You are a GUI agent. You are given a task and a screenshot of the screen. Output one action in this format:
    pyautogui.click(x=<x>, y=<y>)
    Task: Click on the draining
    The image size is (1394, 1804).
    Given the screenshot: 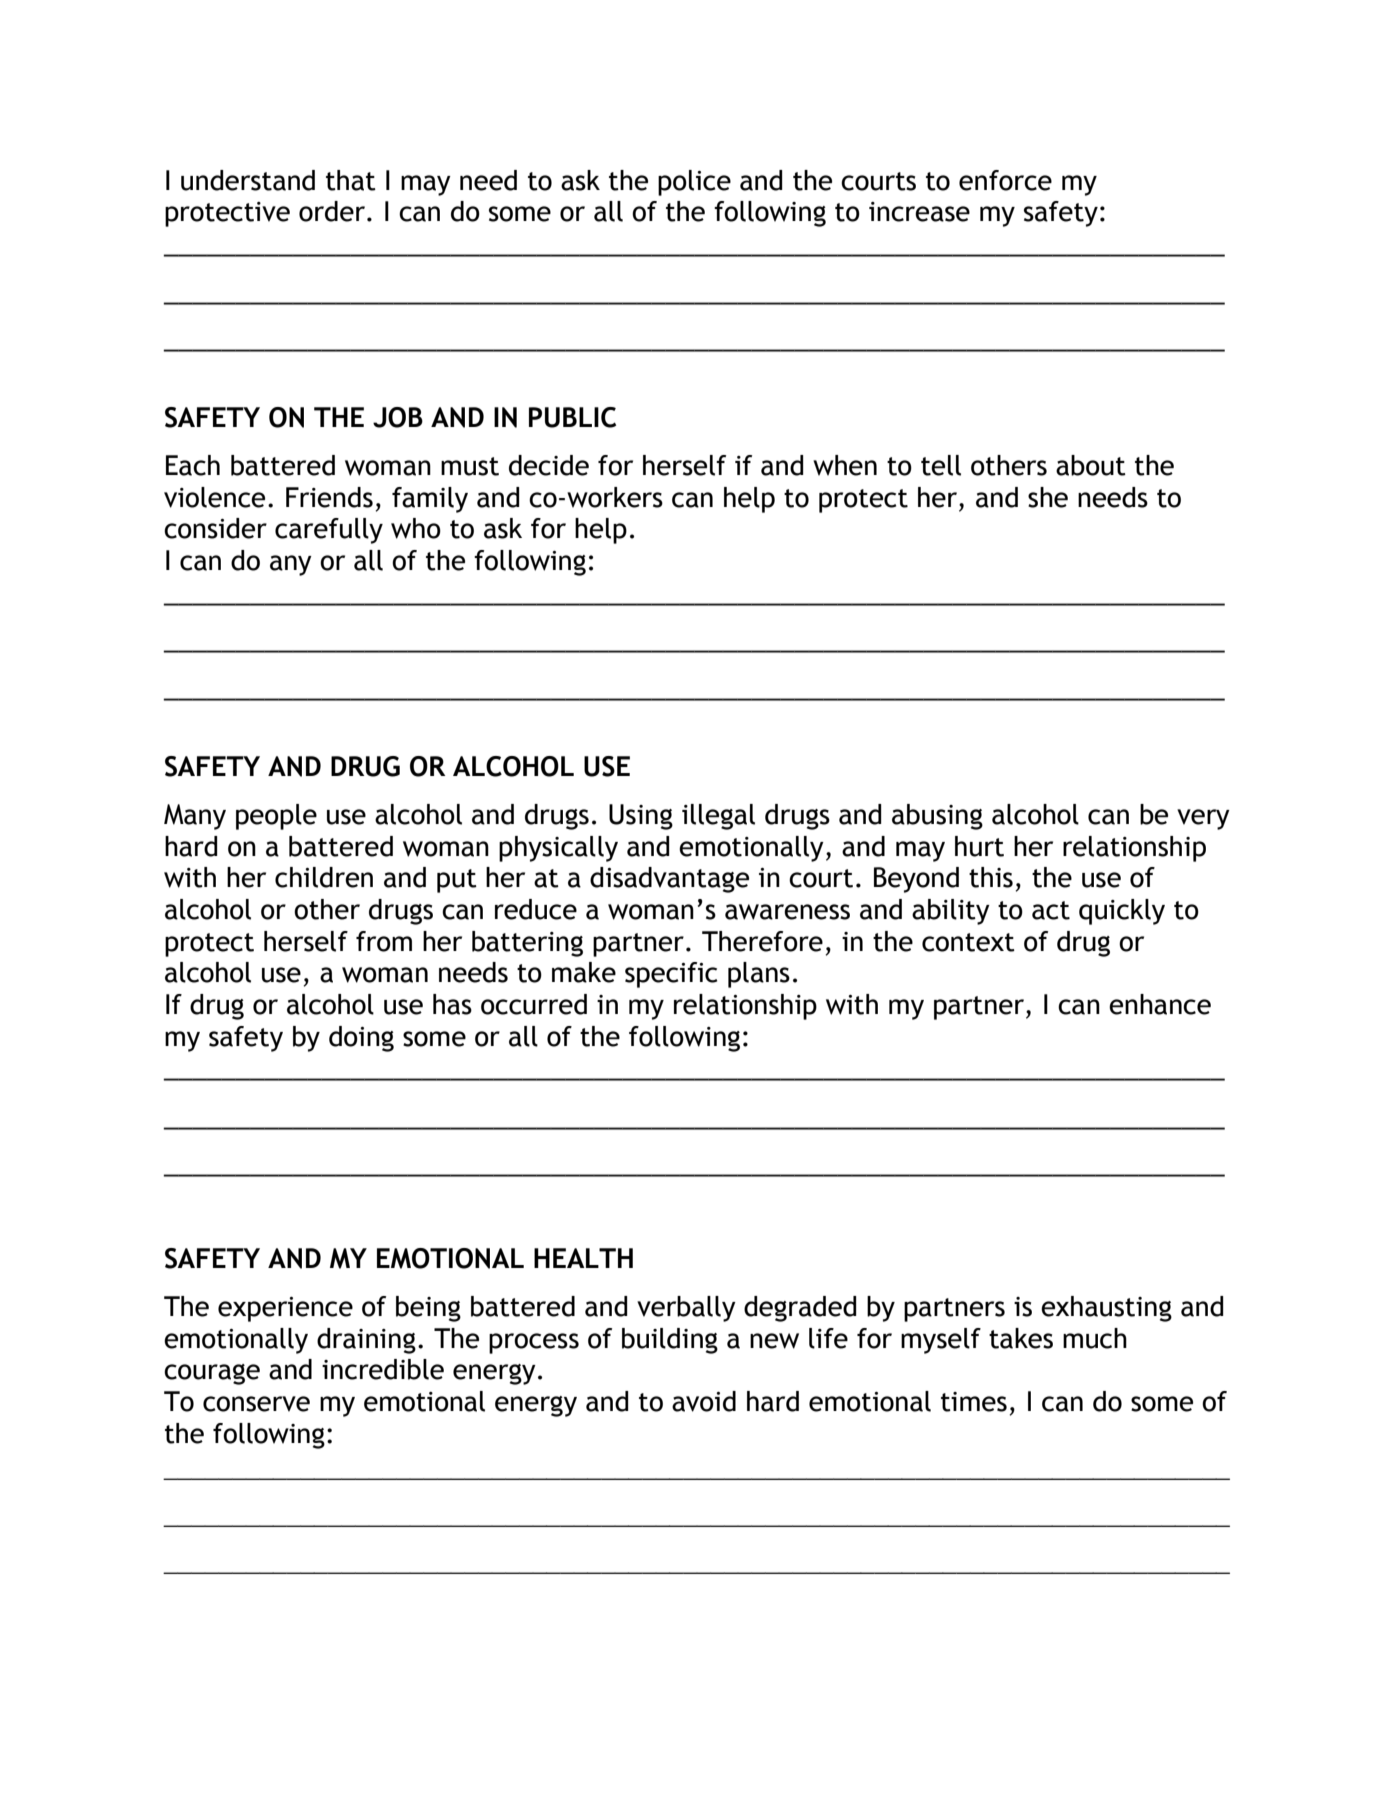 What is the action you would take?
    pyautogui.click(x=366, y=1341)
